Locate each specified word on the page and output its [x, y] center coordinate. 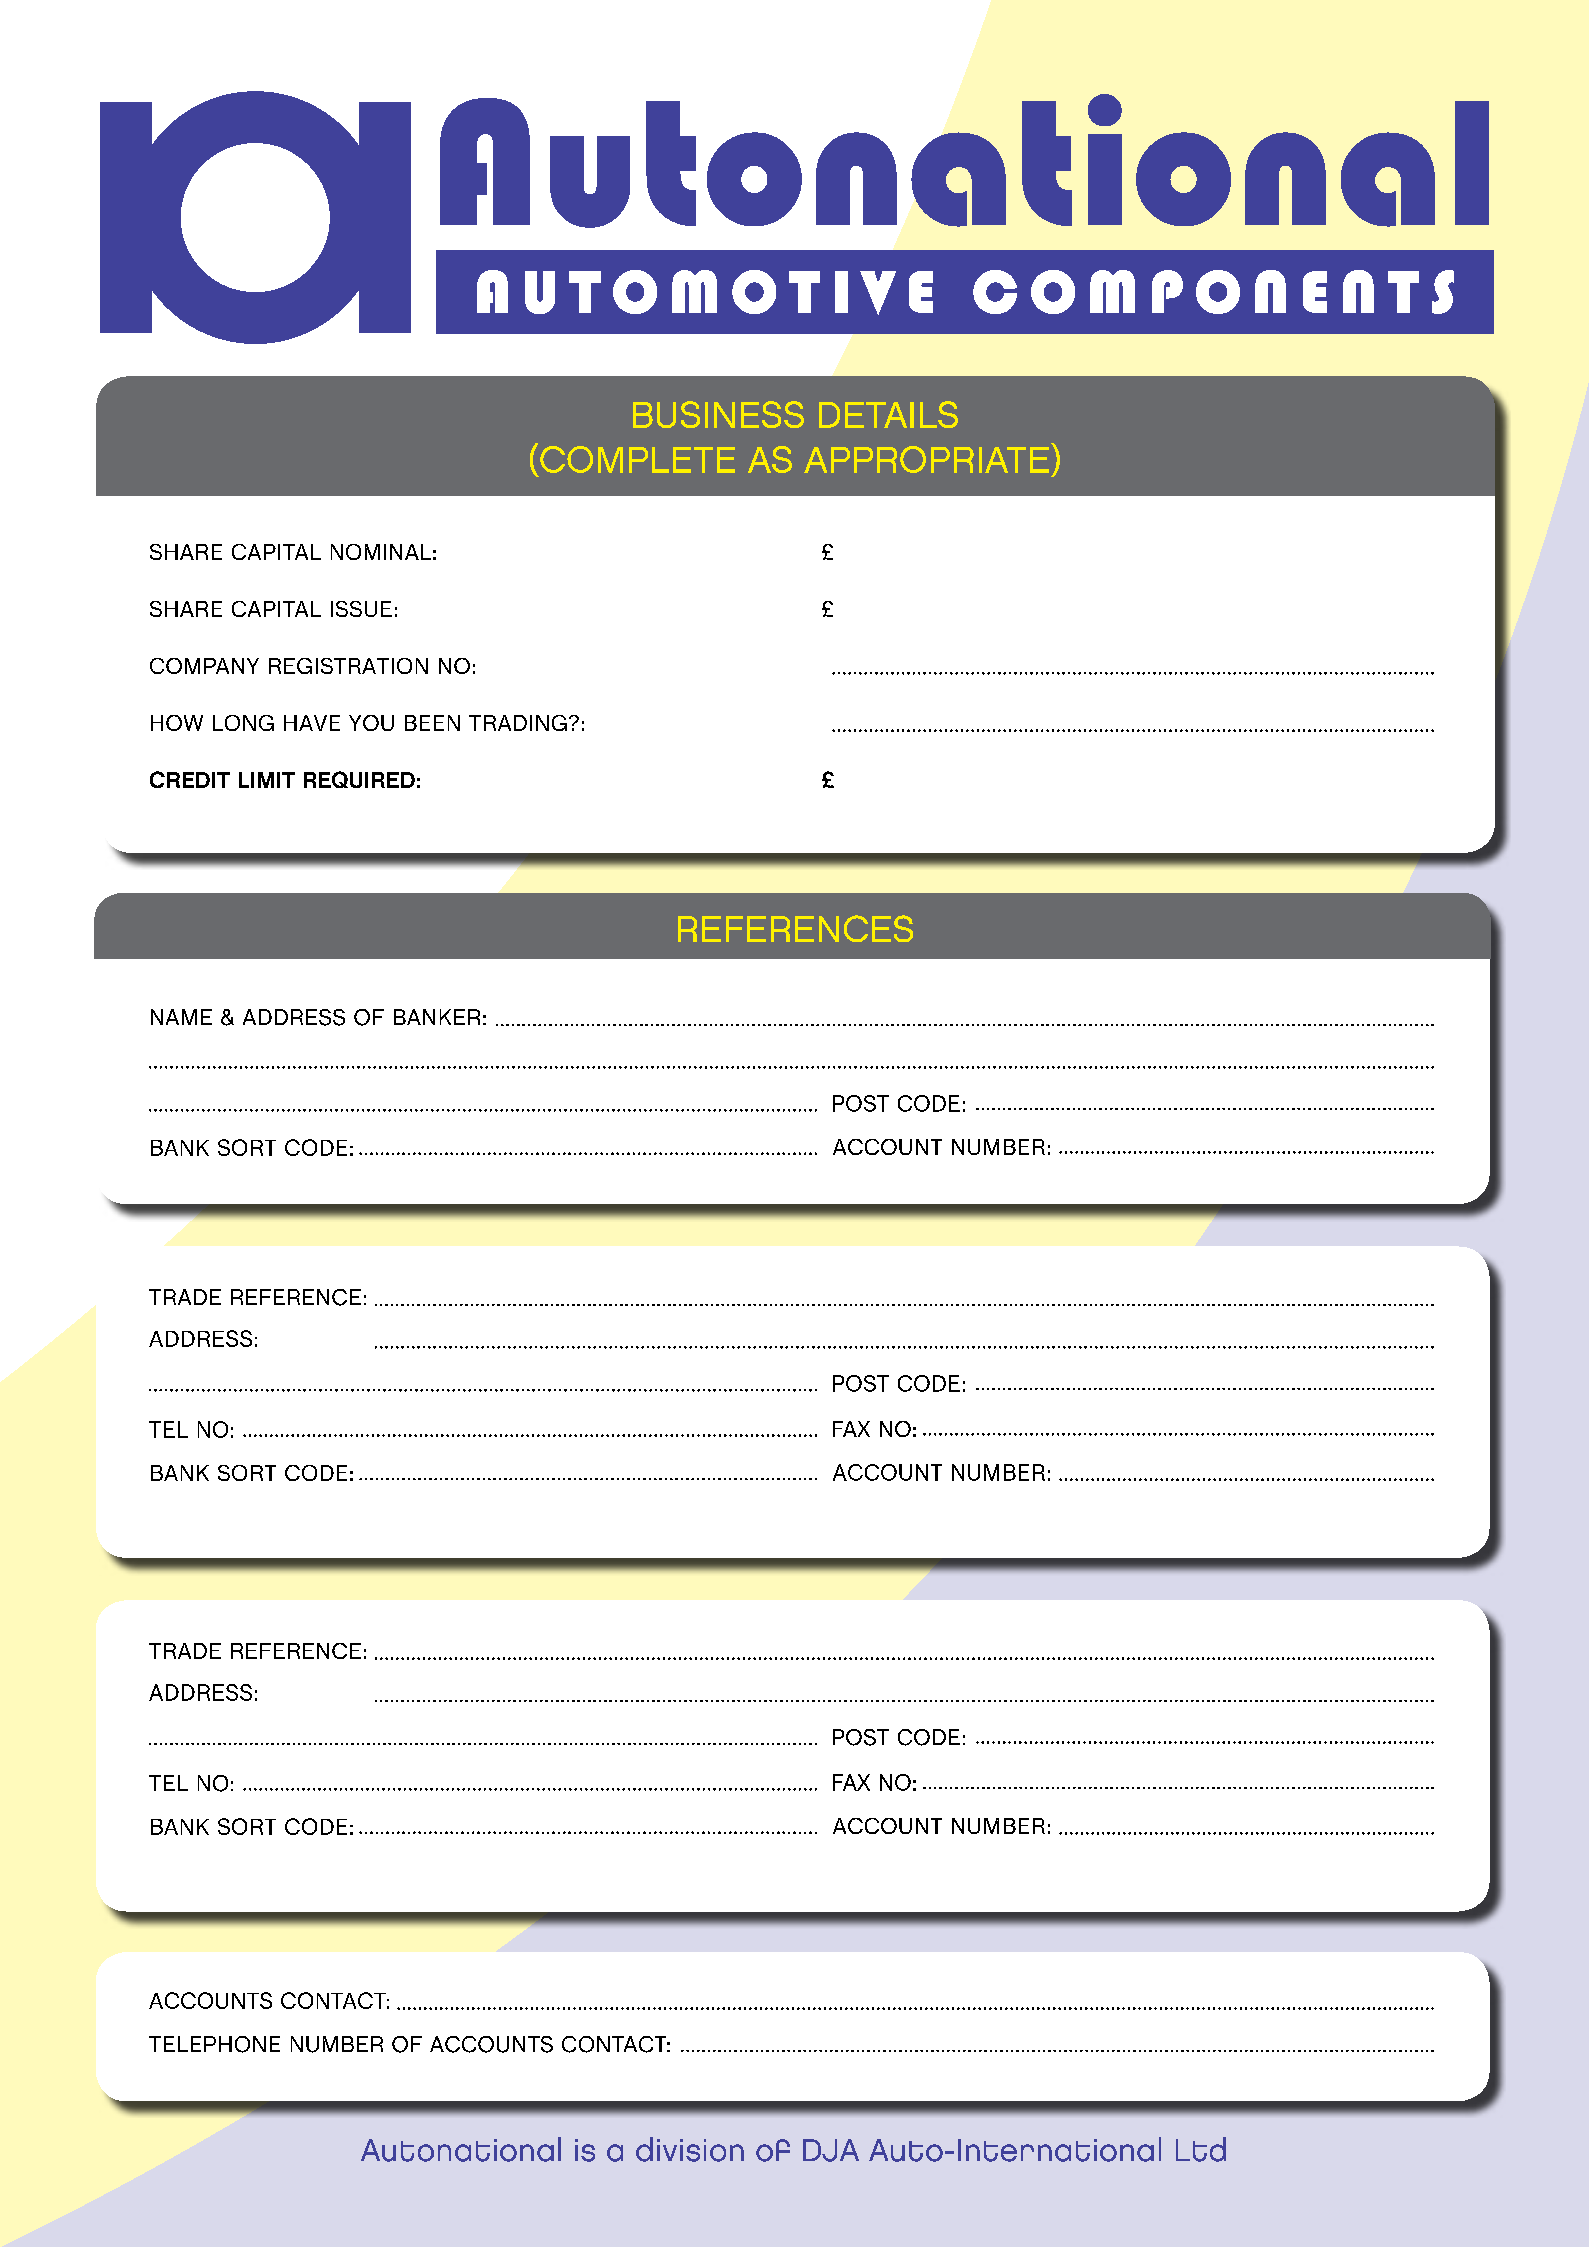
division [690, 2149]
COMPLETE [637, 459]
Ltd [1201, 2149]
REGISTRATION [348, 666]
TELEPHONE [214, 2044]
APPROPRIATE [926, 459]
